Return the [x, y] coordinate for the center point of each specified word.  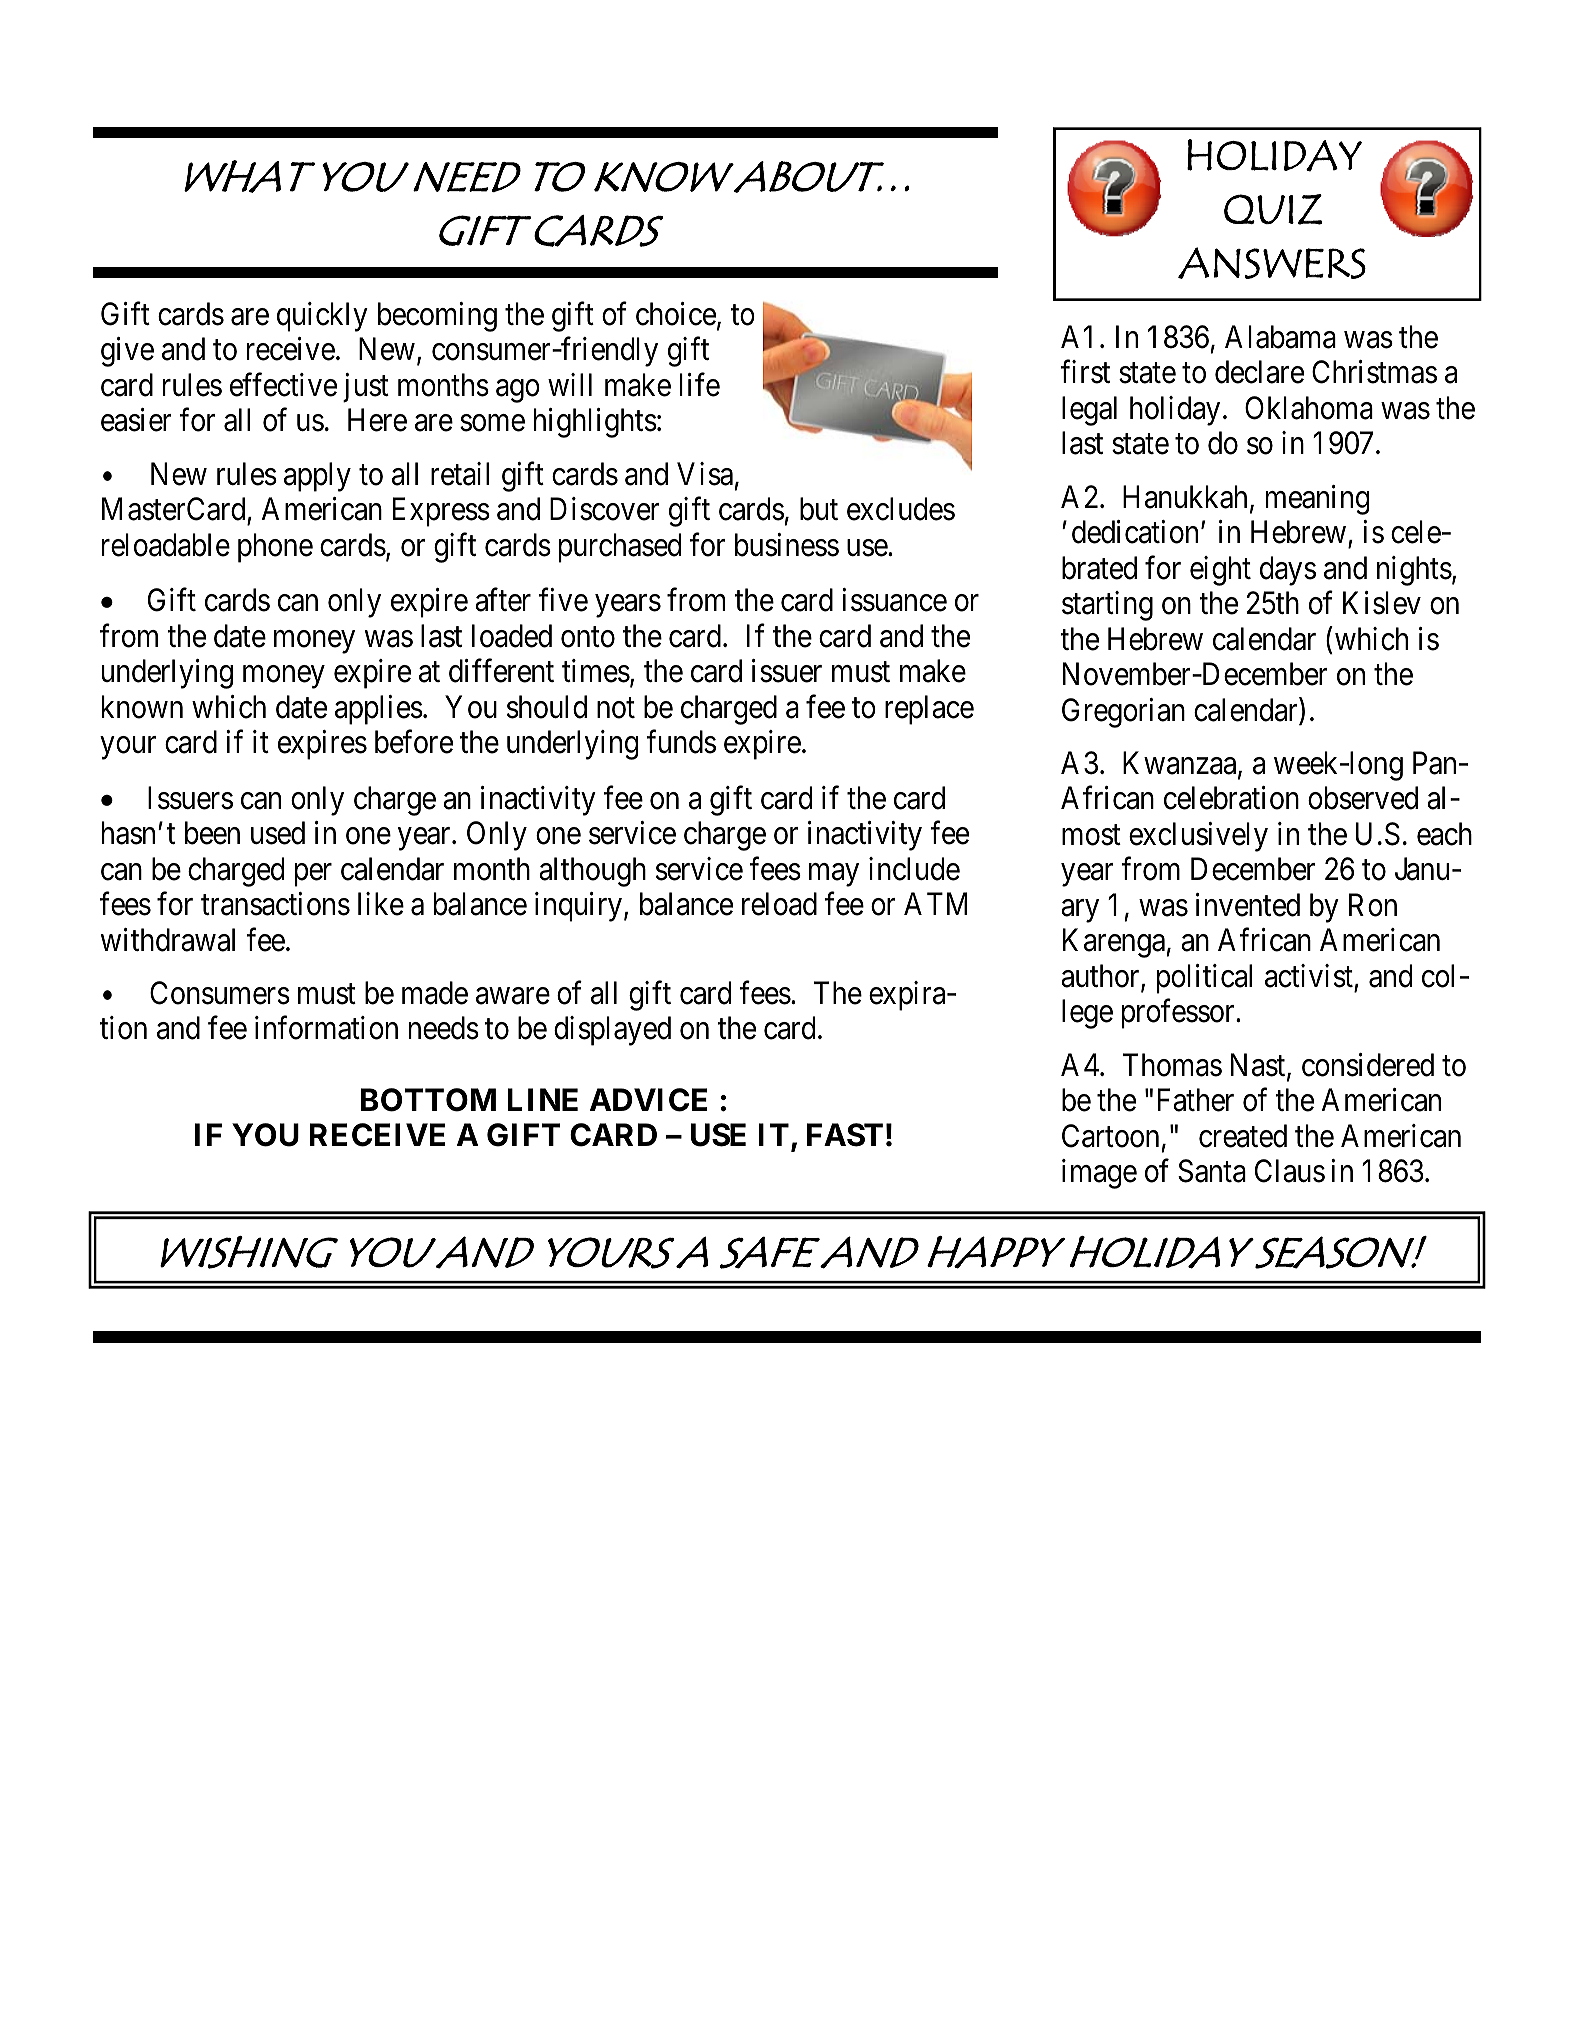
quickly [322, 317]
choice [676, 314]
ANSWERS [1272, 263]
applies [379, 710]
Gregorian [1123, 713]
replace [929, 710]
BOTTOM [428, 1100]
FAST [845, 1135]
